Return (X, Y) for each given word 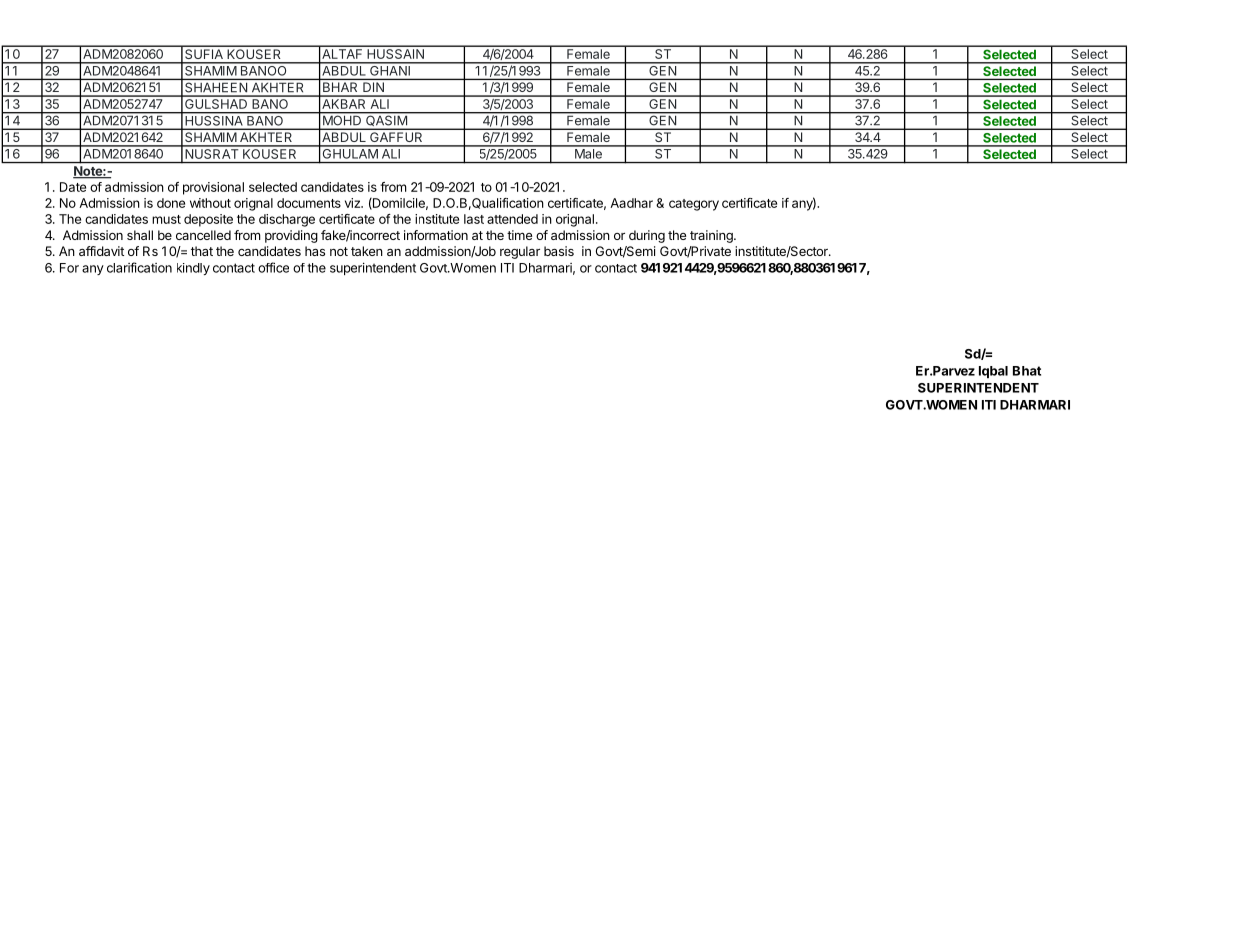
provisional (213, 188)
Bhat (1027, 371)
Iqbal (993, 372)
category (694, 205)
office (273, 267)
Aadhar (631, 203)
